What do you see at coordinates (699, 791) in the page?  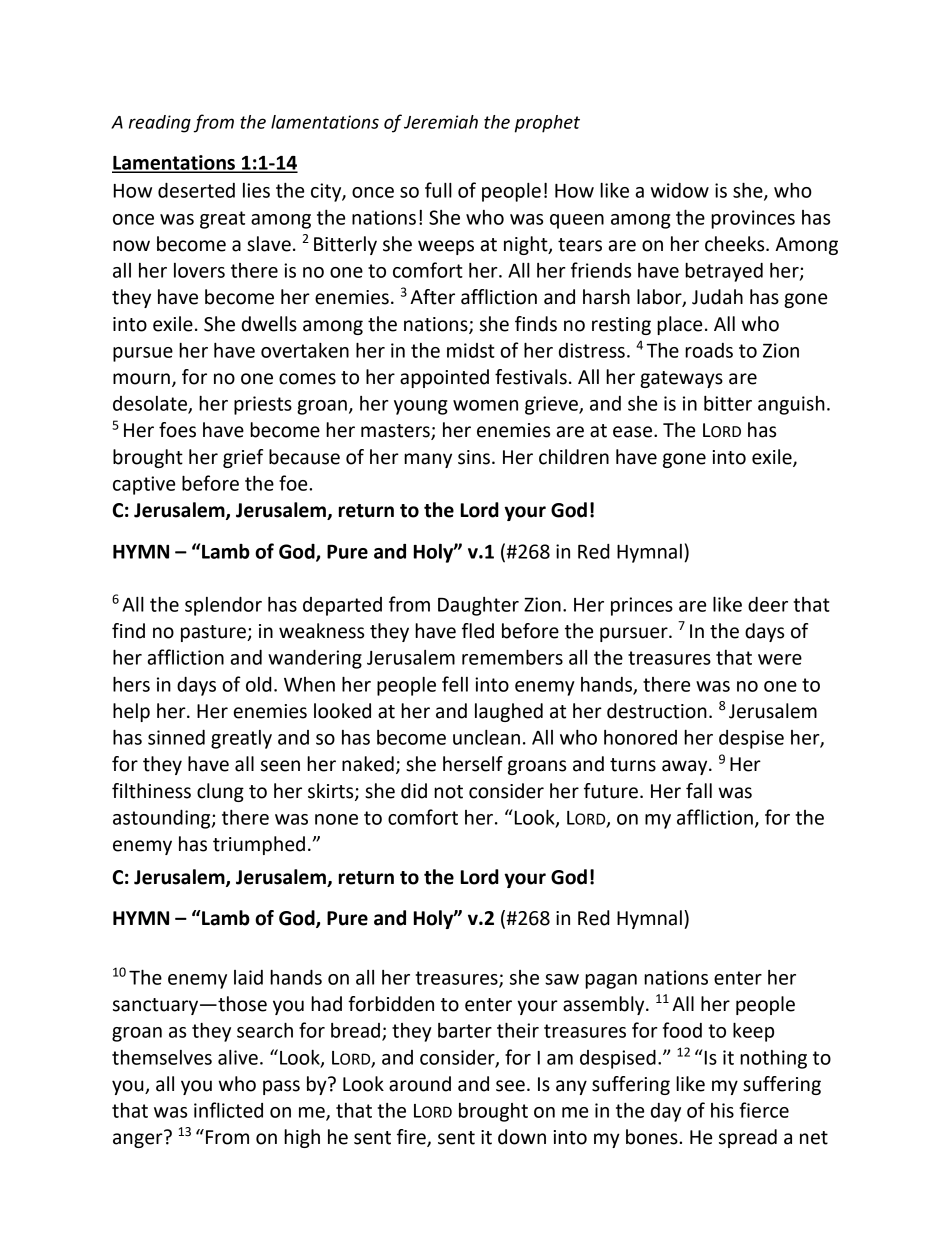 I see `fall` at bounding box center [699, 791].
